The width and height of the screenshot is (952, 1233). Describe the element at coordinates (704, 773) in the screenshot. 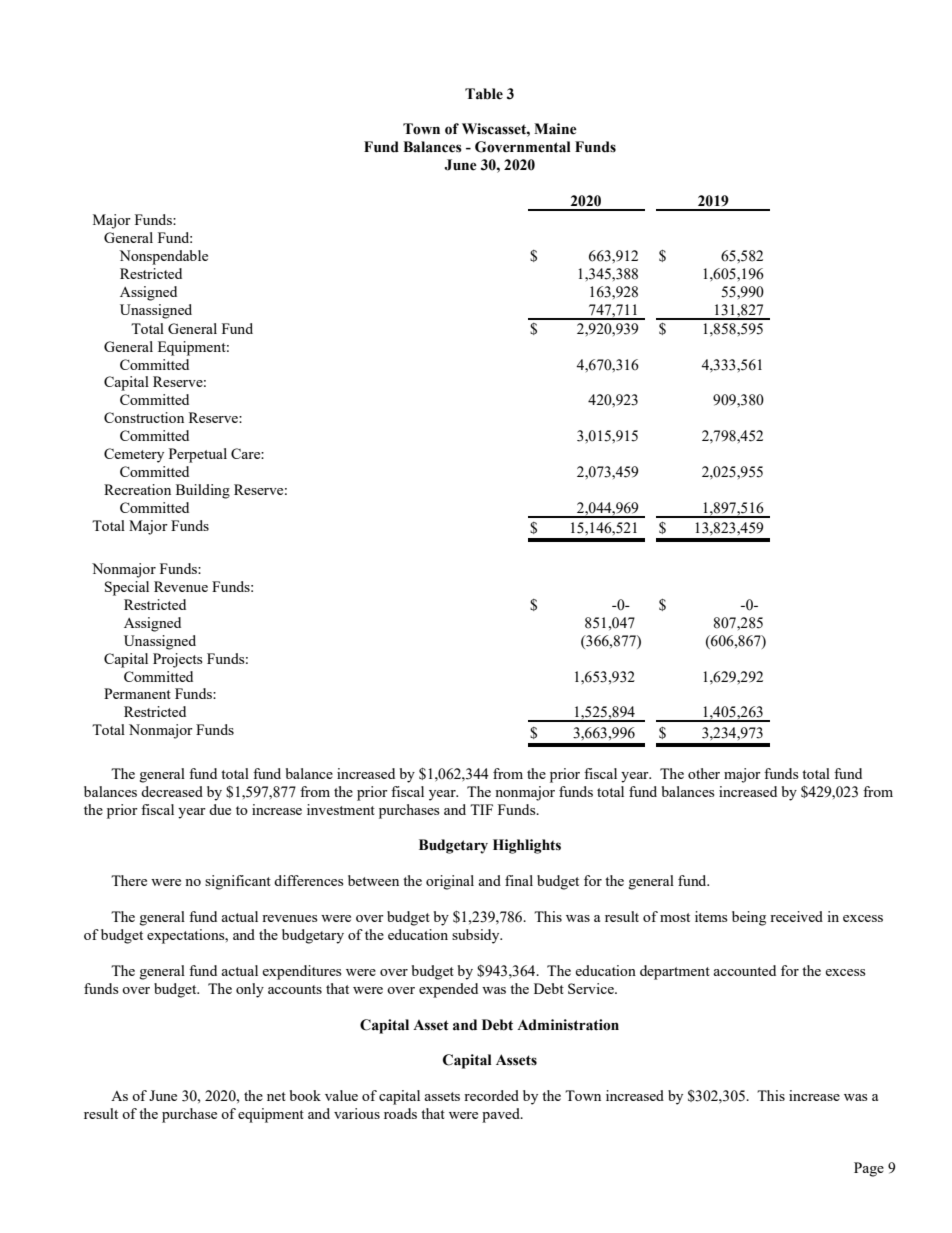

I see `other` at that location.
